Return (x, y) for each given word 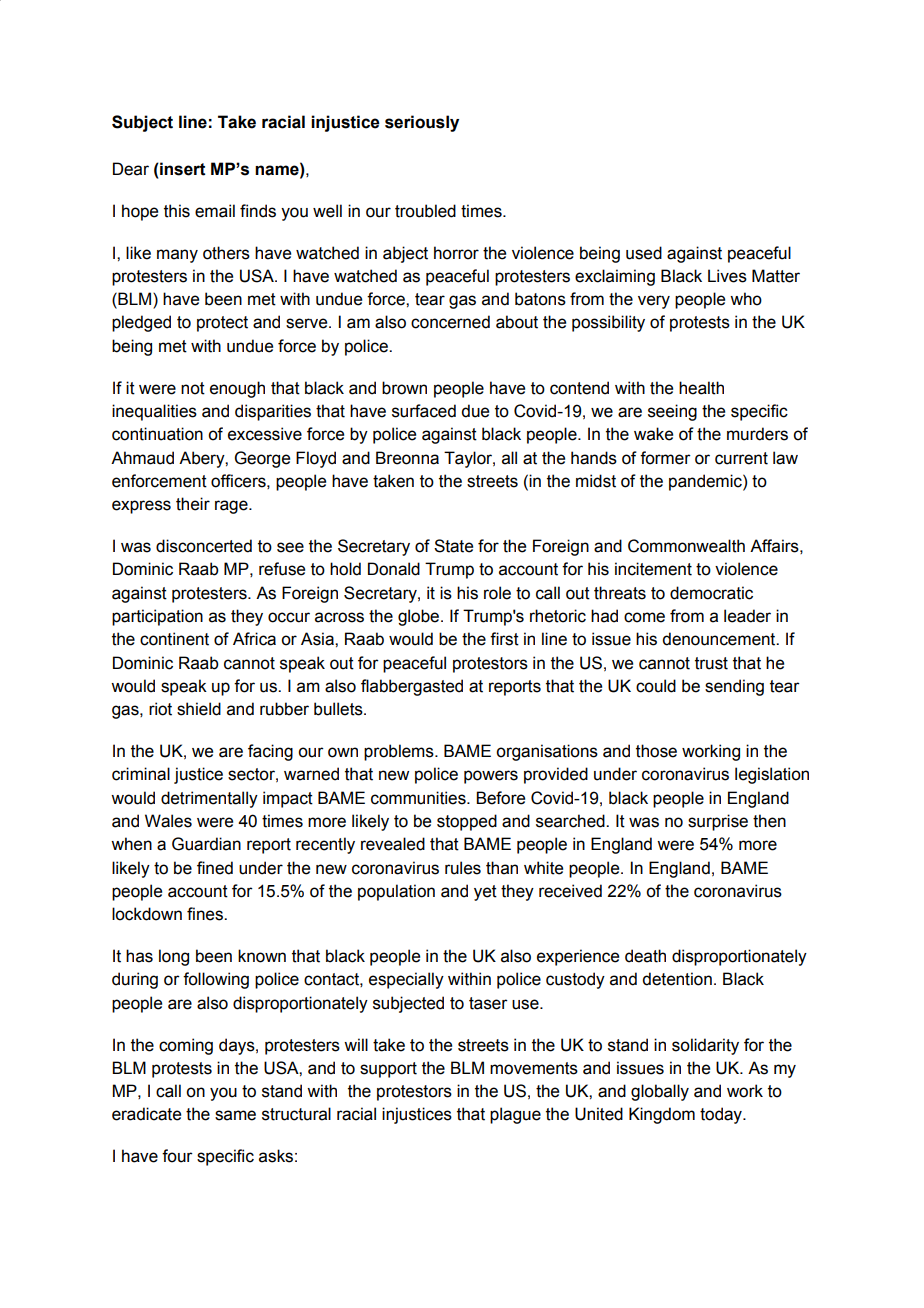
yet (485, 893)
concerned (450, 322)
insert (182, 169)
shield (199, 709)
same (235, 1115)
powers (491, 777)
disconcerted (204, 546)
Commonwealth (686, 546)
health (701, 388)
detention (677, 979)
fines (206, 914)
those (656, 751)
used (644, 253)
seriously (422, 123)
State (453, 546)
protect (222, 324)
